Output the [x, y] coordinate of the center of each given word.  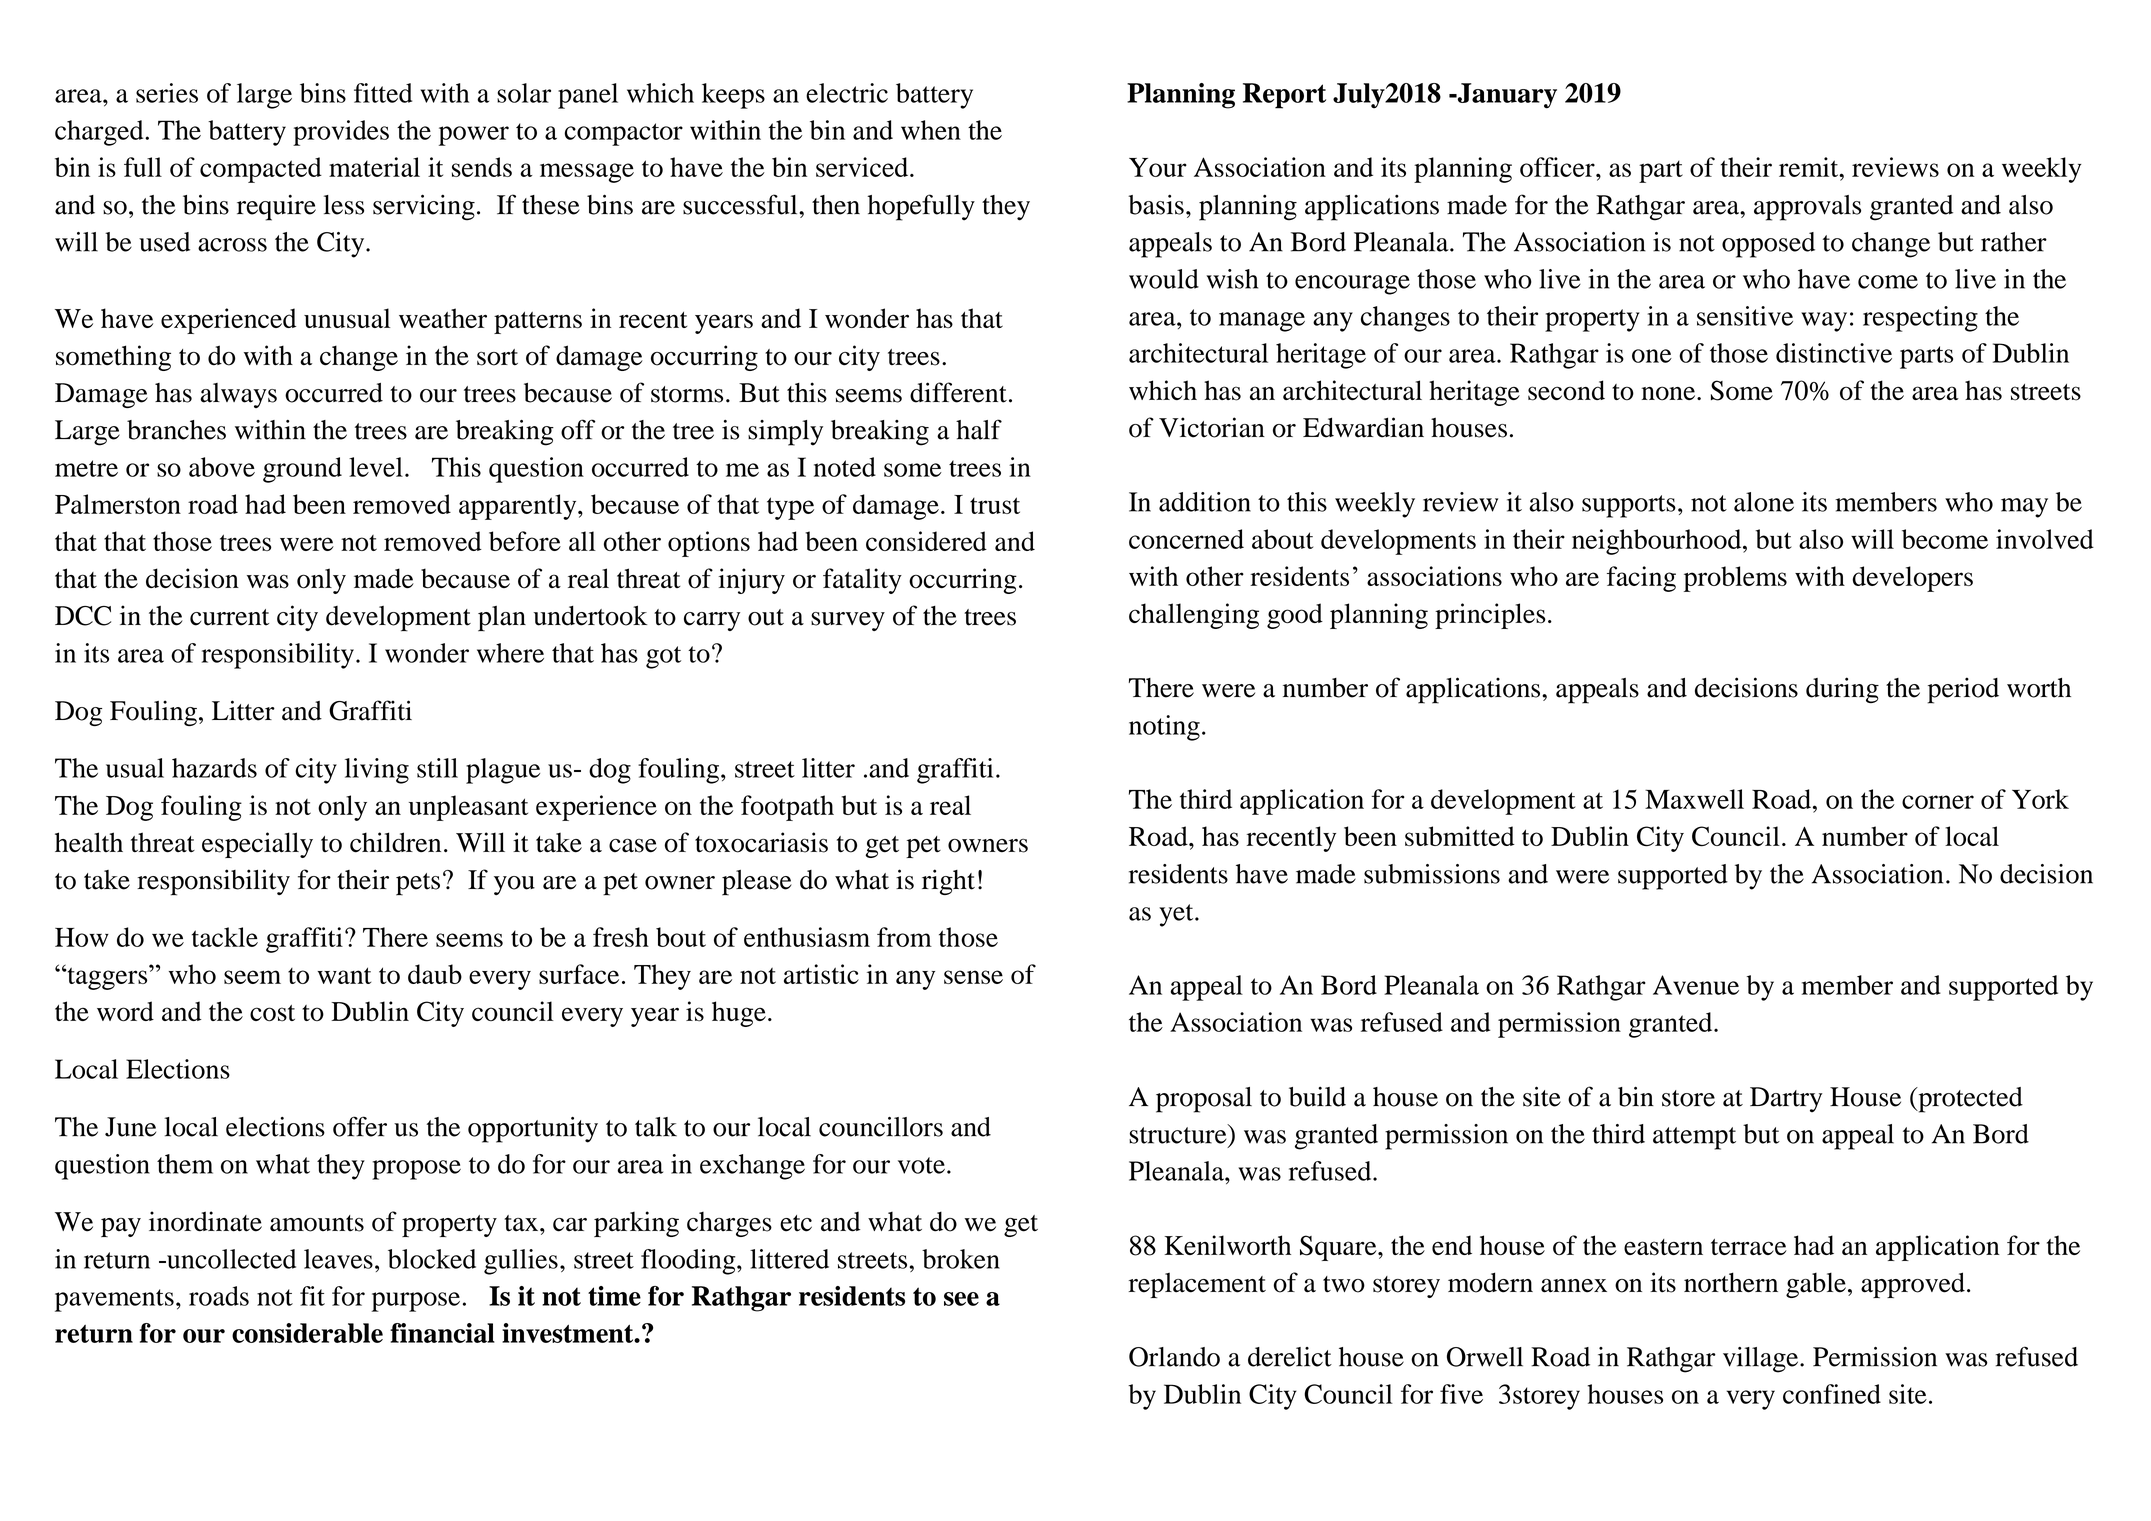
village [1762, 1360]
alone [1764, 502]
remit [1810, 167]
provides [341, 133]
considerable [307, 1333]
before [525, 541]
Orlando [1174, 1357]
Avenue [1696, 985]
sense [973, 977]
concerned [1186, 539]
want [344, 975]
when [931, 130]
